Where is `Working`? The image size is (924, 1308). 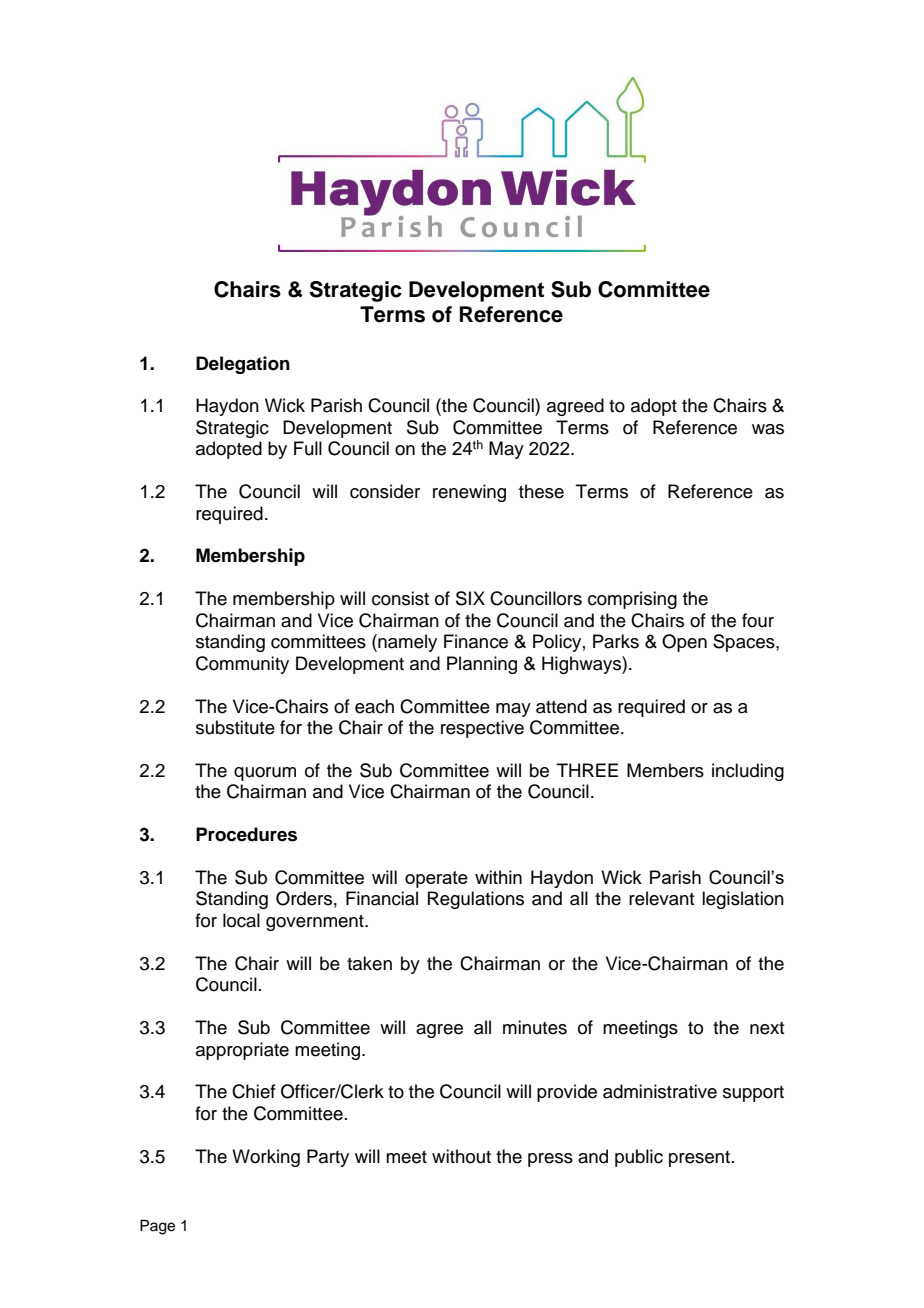
Working is located at coordinates (266, 1158).
